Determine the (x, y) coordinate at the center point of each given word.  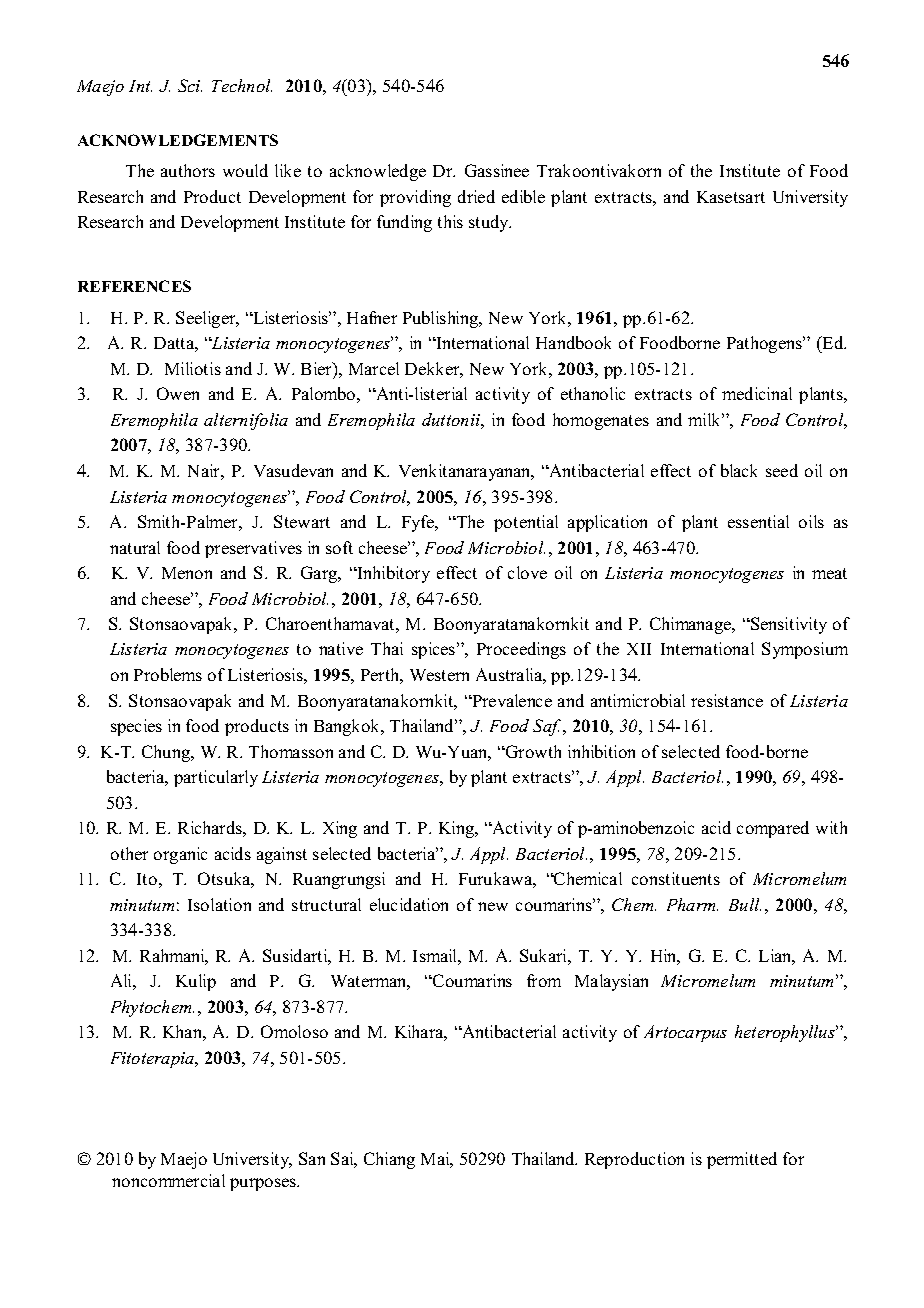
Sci (190, 85)
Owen (178, 393)
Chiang (389, 1160)
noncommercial (168, 1180)
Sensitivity (788, 625)
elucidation (409, 904)
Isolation (219, 904)
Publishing (442, 319)
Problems (168, 674)
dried (476, 196)
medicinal (757, 393)
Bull (745, 904)
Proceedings (521, 650)
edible (523, 196)
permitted (742, 1160)
